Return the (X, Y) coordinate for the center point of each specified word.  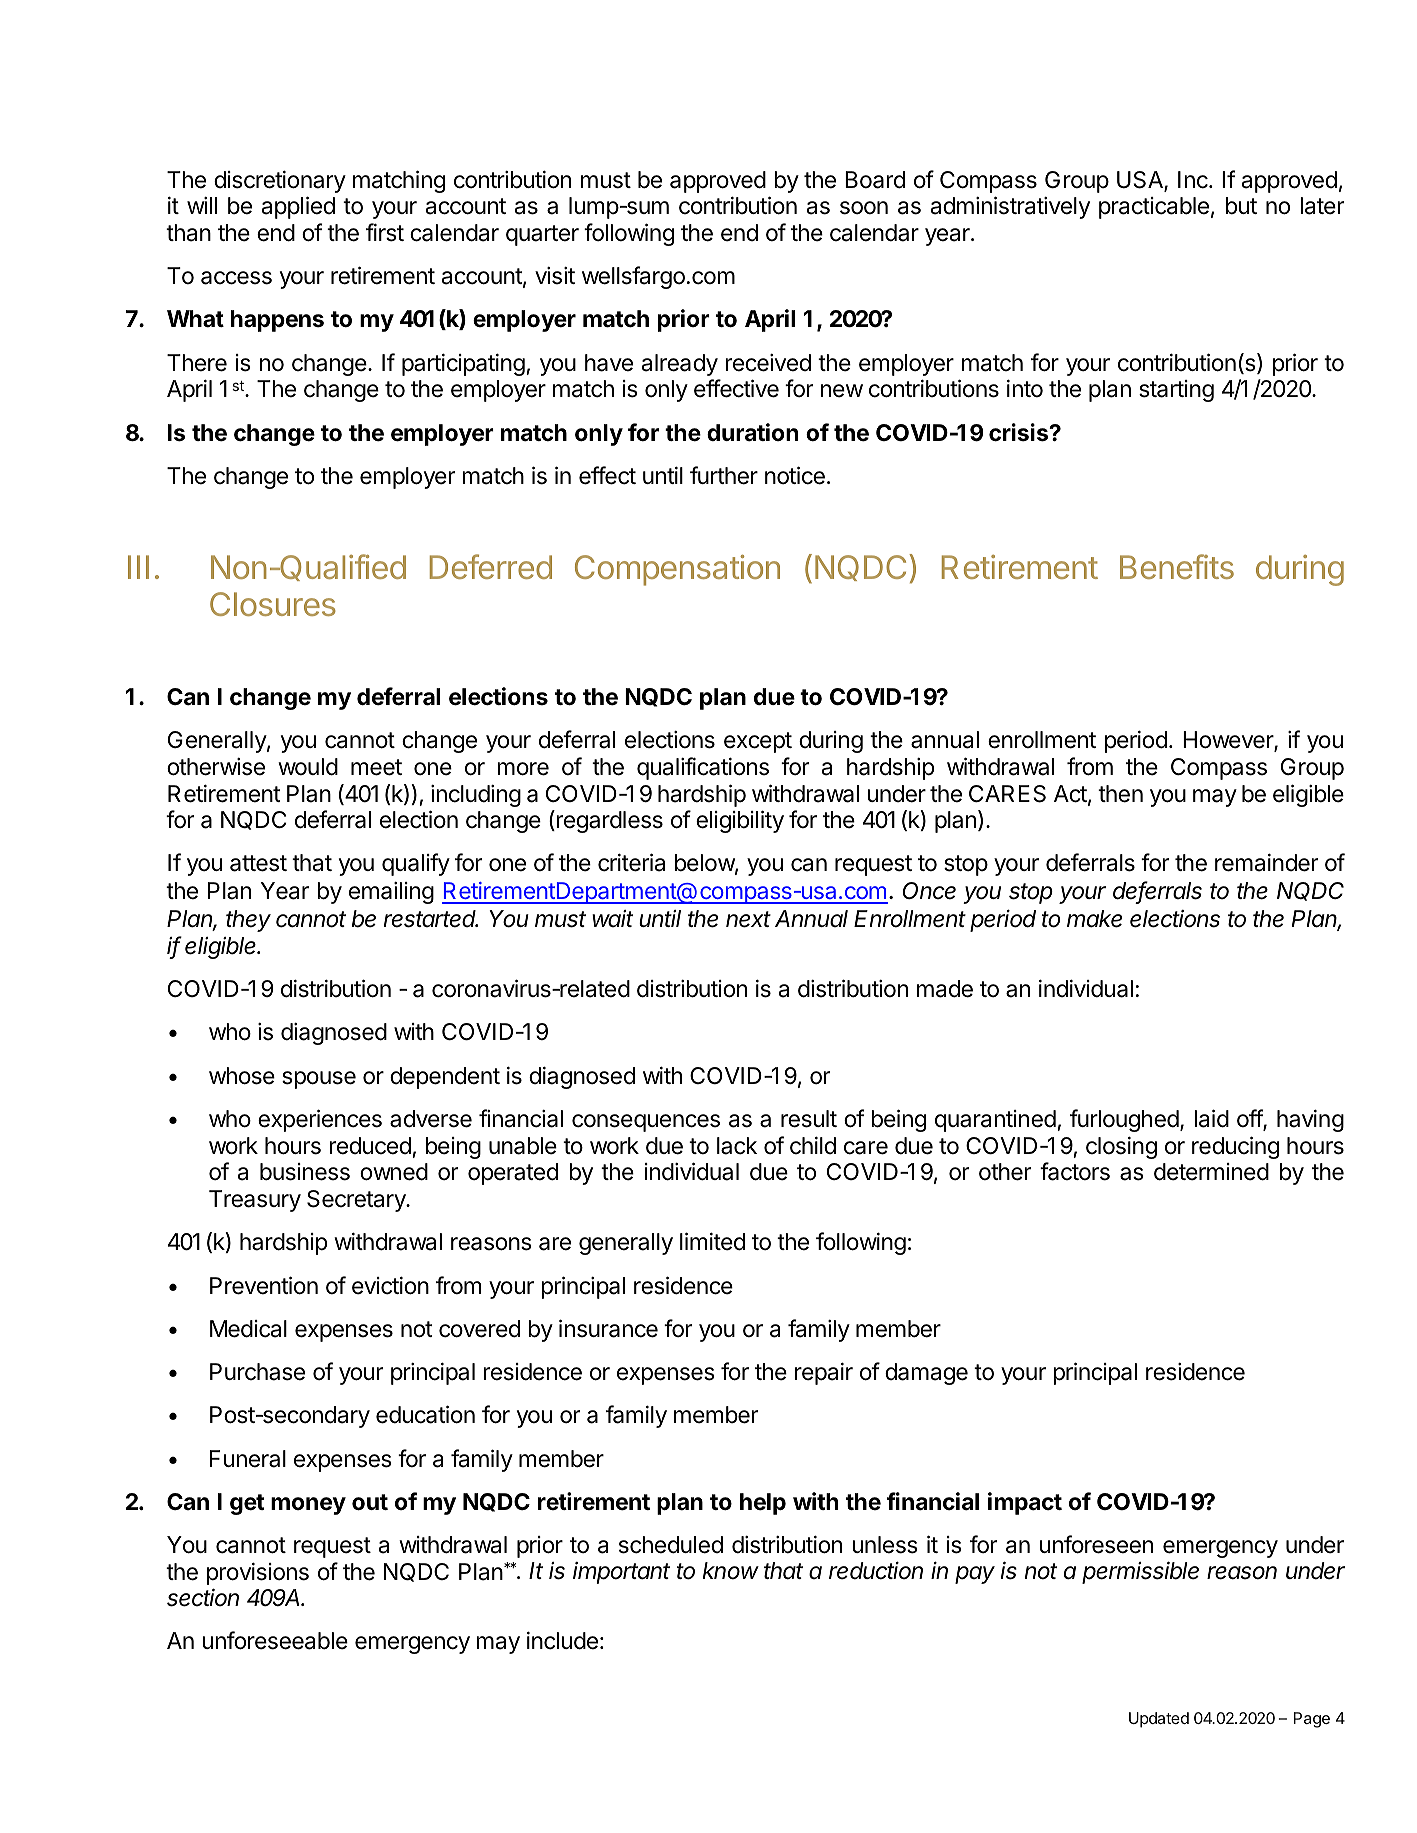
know (731, 1571)
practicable (1154, 208)
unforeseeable (275, 1640)
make (1094, 919)
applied (298, 207)
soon (864, 208)
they (248, 921)
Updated (1159, 1720)
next (748, 919)
